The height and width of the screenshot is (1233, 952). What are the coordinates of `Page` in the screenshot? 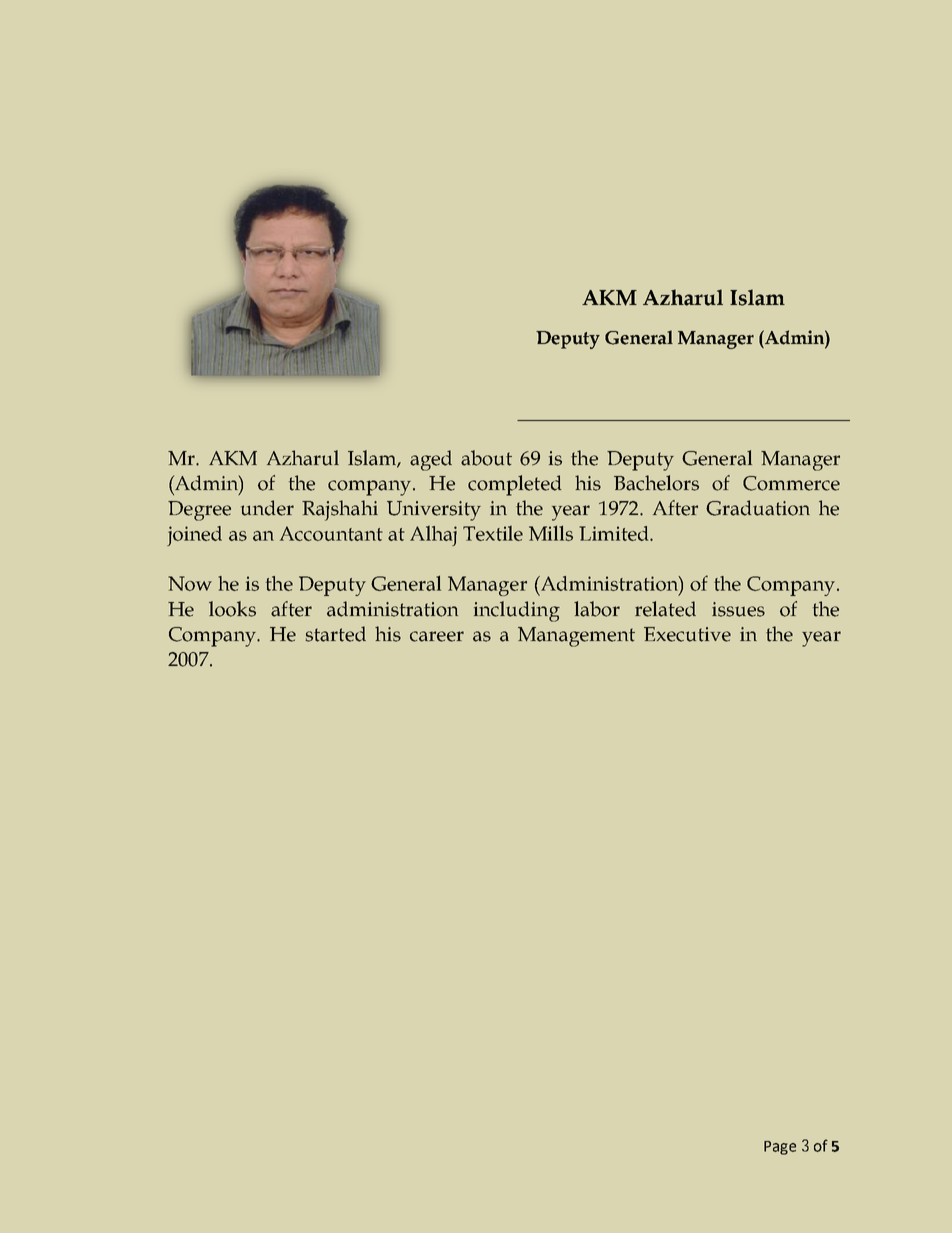 It's located at (780, 1148).
